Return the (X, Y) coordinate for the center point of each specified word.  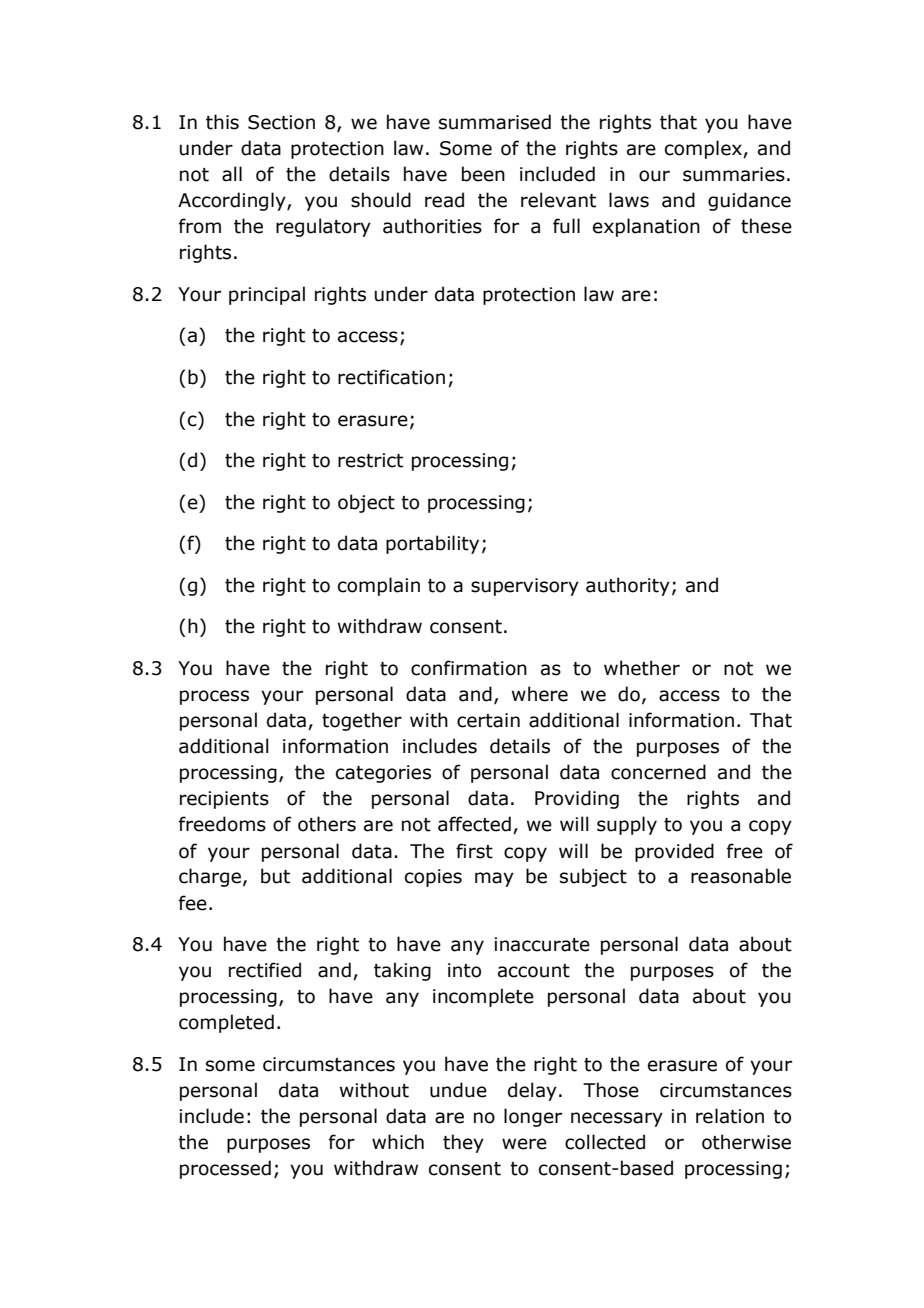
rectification (391, 377)
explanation (646, 227)
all (232, 174)
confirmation (469, 668)
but (275, 876)
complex (704, 149)
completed (226, 1023)
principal (267, 295)
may (494, 879)
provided (674, 852)
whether (642, 668)
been (483, 174)
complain (379, 586)
